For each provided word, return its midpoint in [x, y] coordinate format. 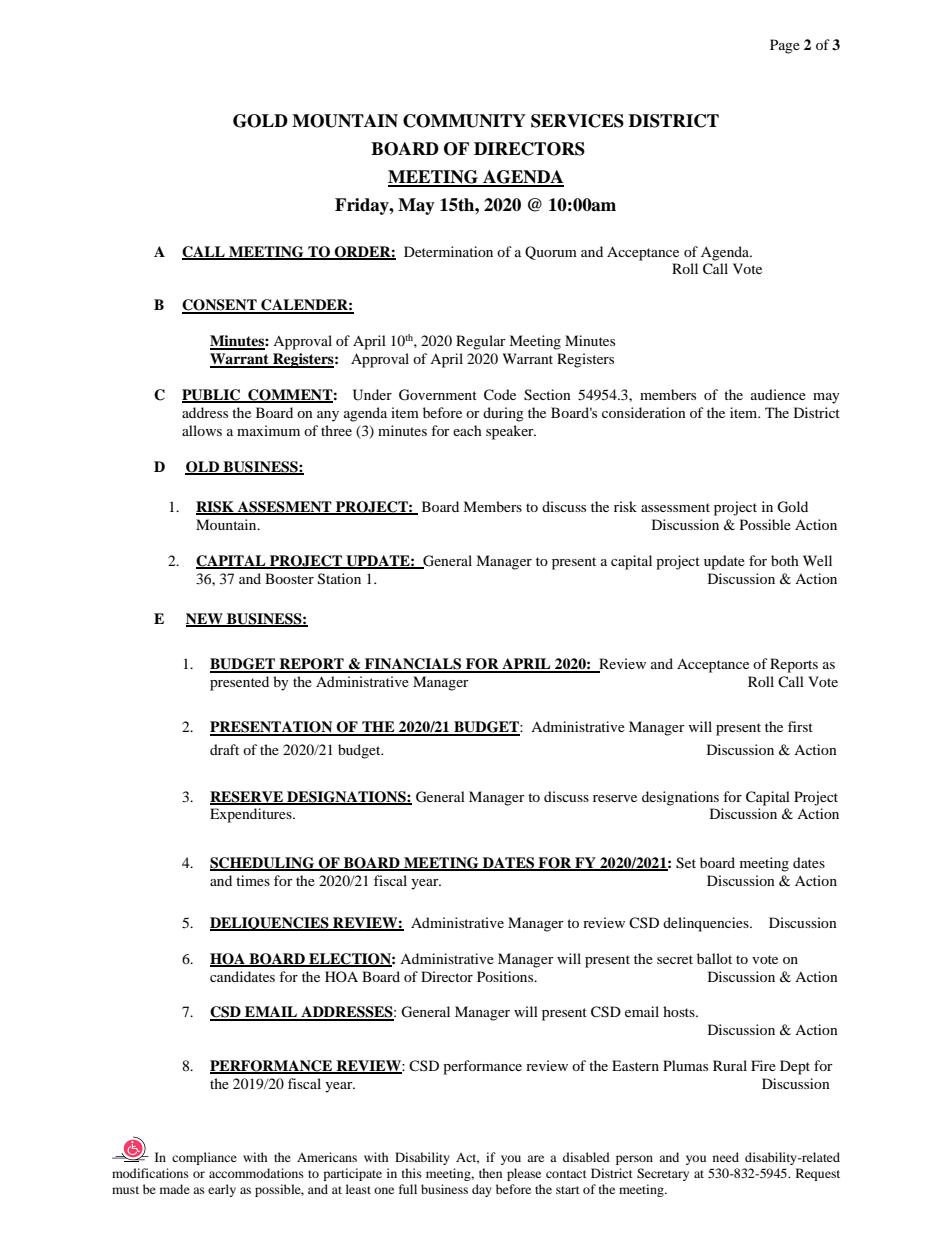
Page [785, 46]
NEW [205, 620]
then [490, 1173]
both [785, 560]
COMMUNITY [464, 121]
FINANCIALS [413, 665]
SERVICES [577, 121]
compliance [204, 1158]
